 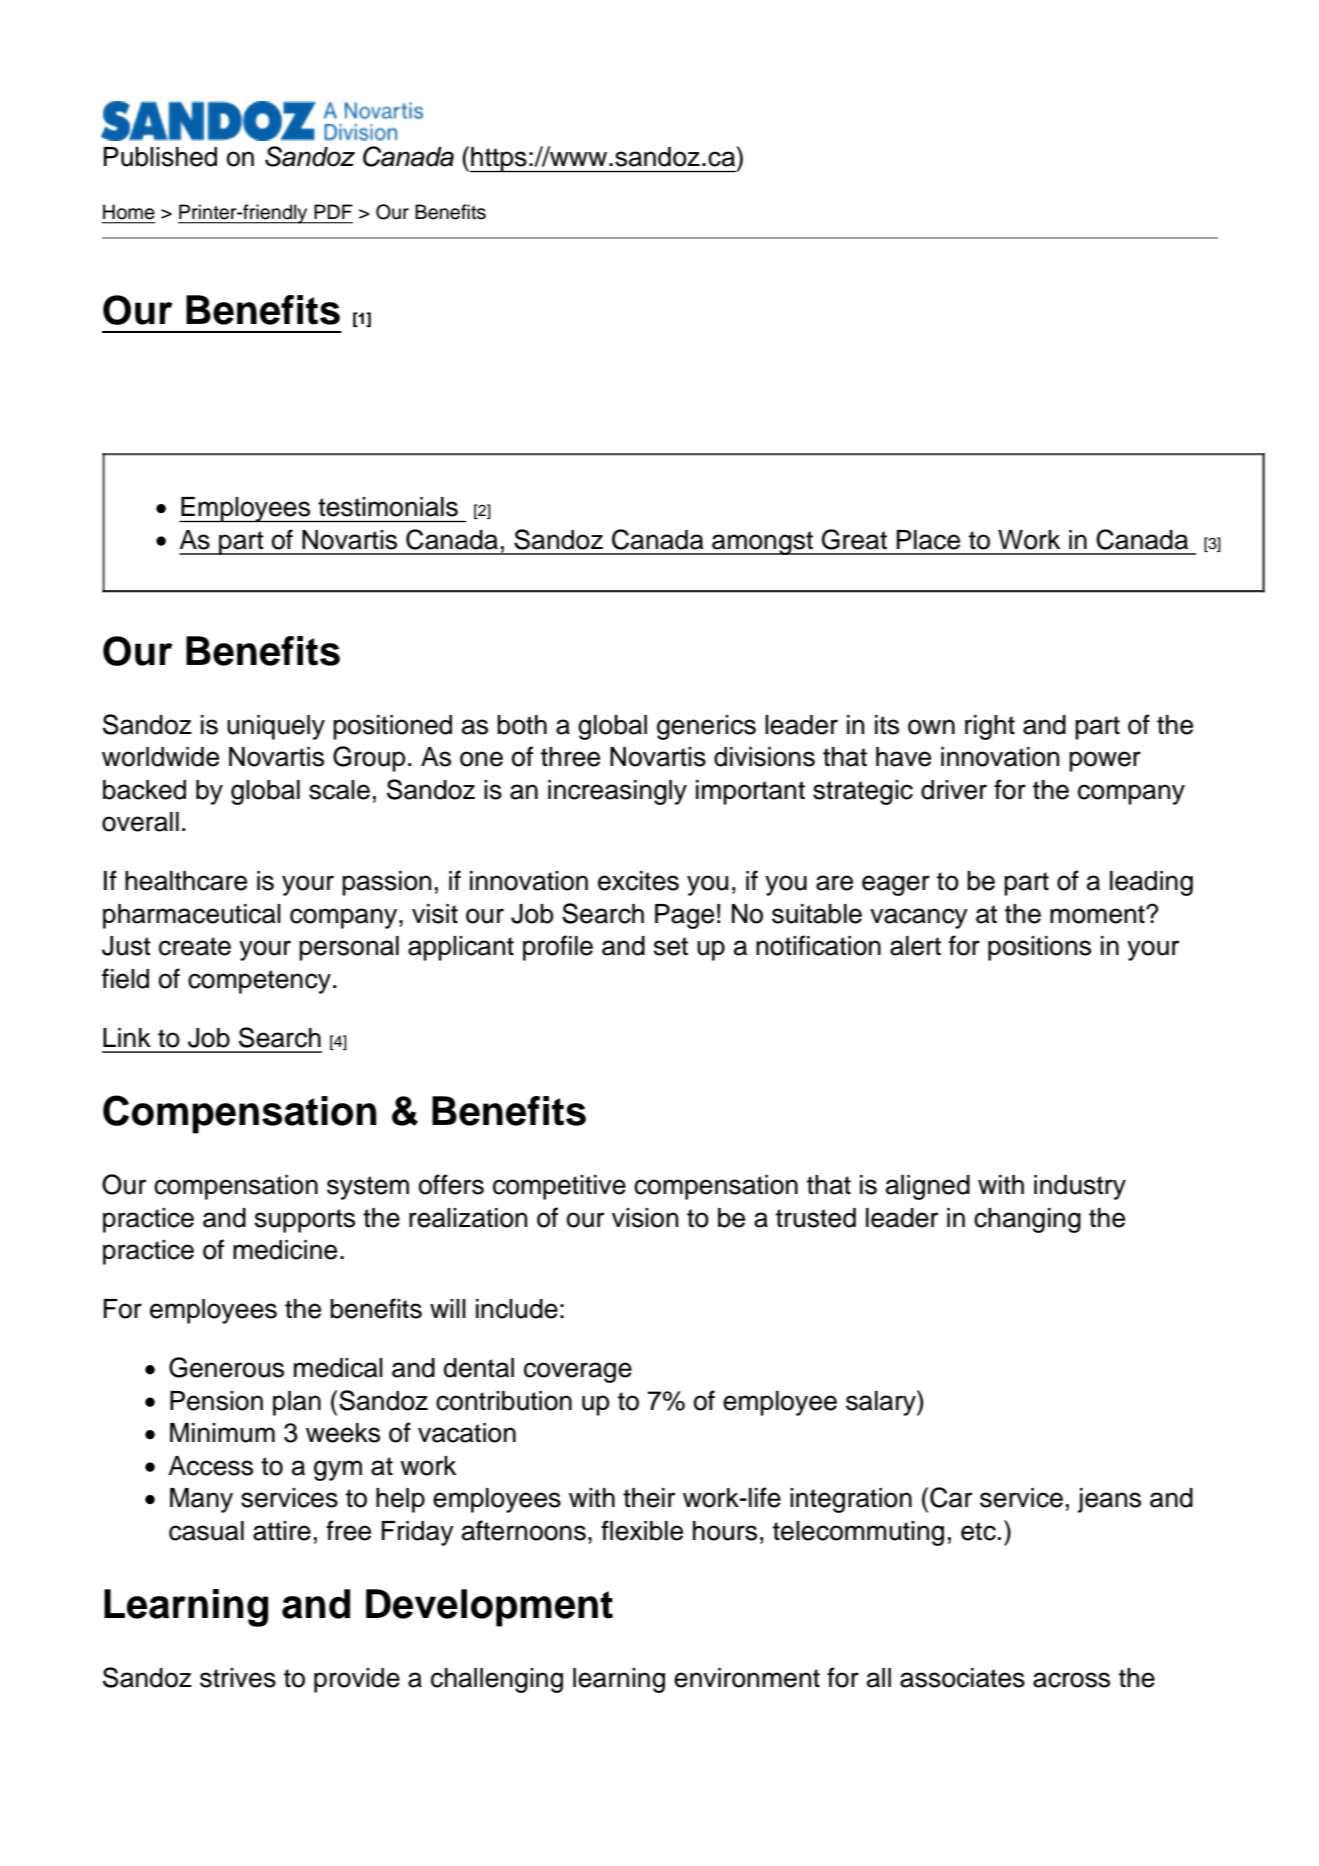 What do you see at coordinates (762, 543) in the image?
I see `amongst` at bounding box center [762, 543].
